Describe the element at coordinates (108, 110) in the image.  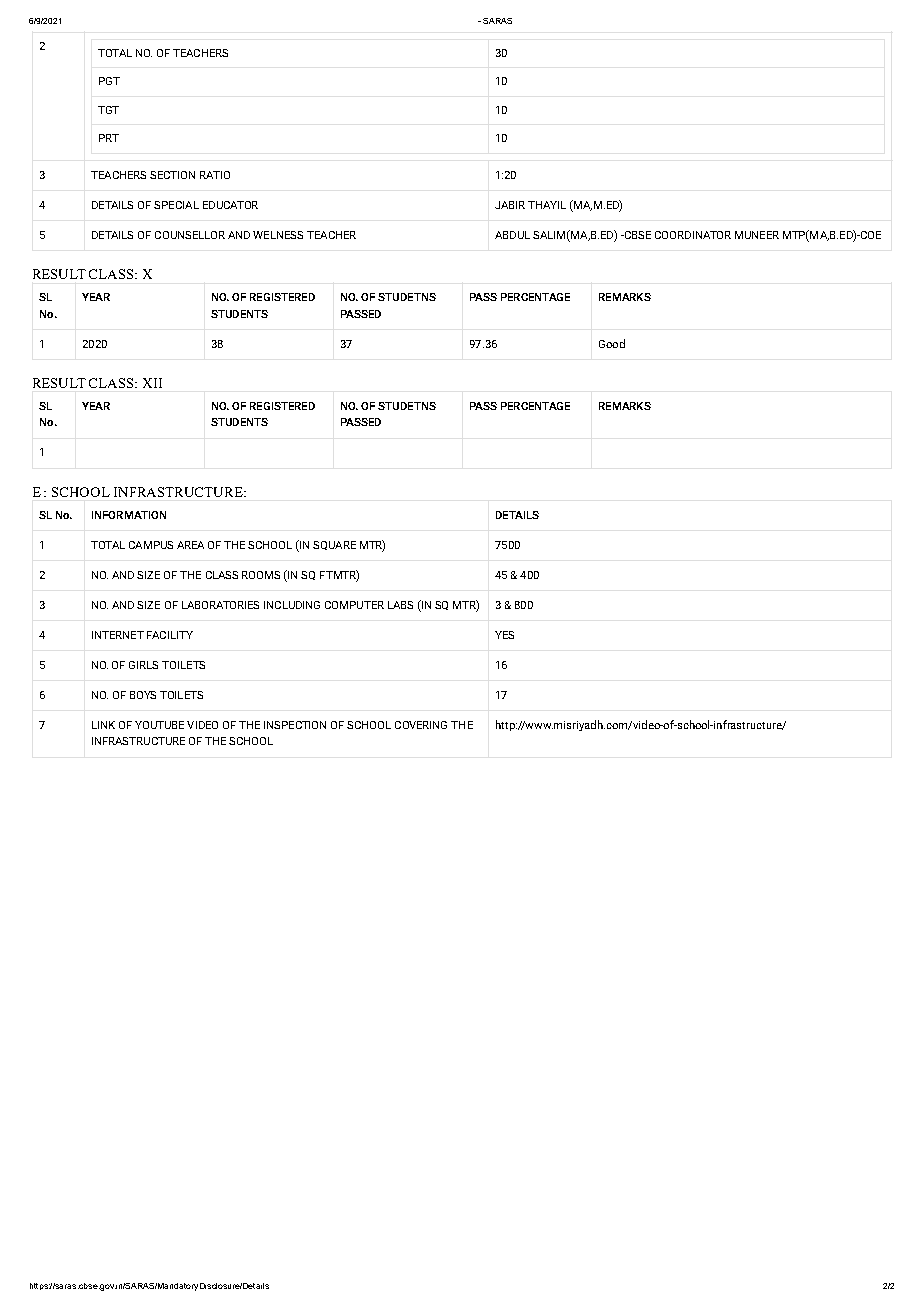
I see `TGT` at that location.
